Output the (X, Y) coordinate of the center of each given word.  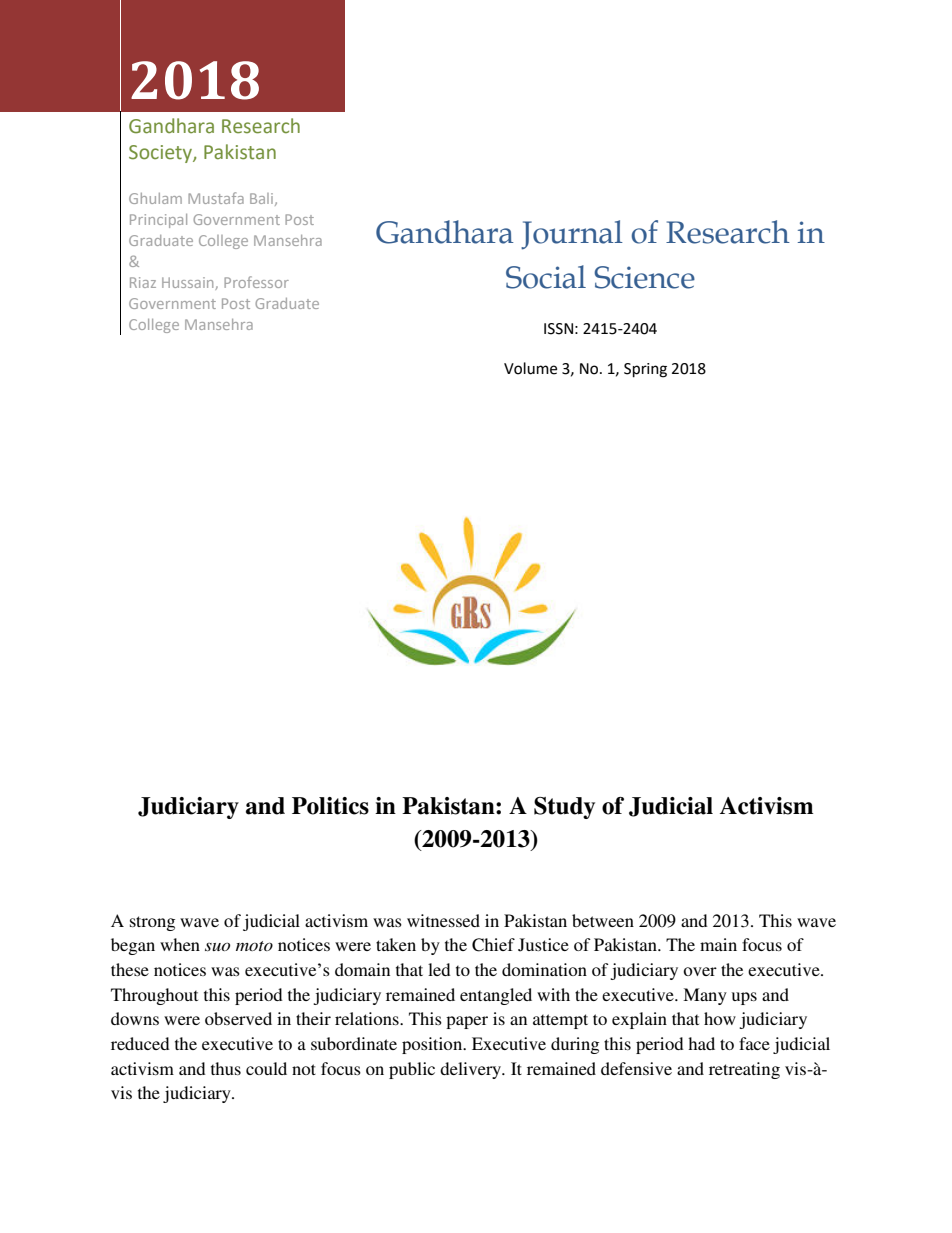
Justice (543, 945)
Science (644, 277)
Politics (330, 806)
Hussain (189, 283)
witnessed (443, 920)
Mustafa (216, 198)
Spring (645, 370)
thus (226, 1068)
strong (152, 923)
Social (546, 277)
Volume (530, 368)
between (603, 920)
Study (564, 808)
